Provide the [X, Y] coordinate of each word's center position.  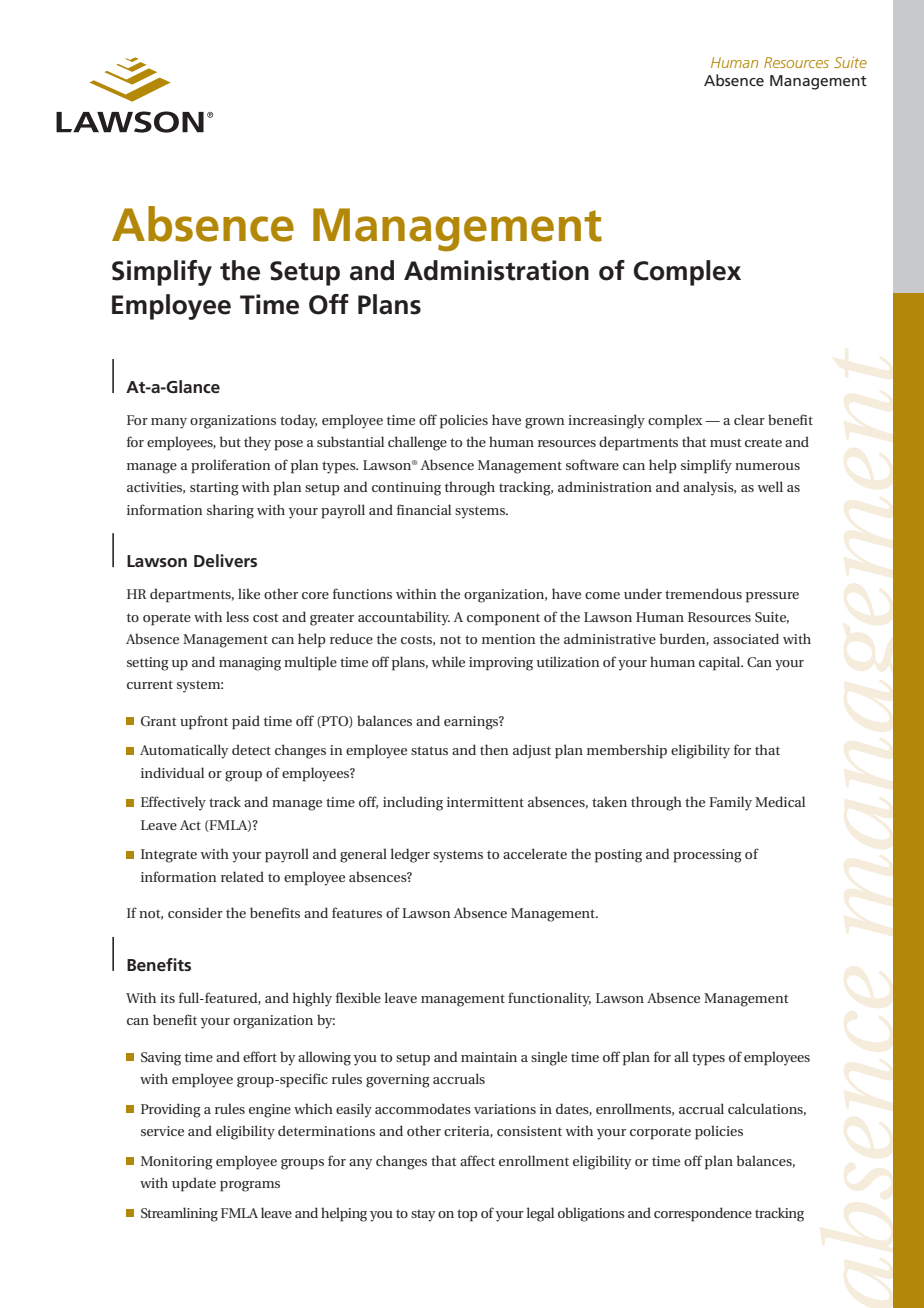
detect [251, 749]
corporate [660, 1133]
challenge [417, 443]
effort [260, 1056]
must [725, 442]
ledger [410, 855]
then [494, 749]
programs [250, 1186]
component [503, 619]
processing [707, 856]
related [242, 876]
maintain [489, 1057]
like [249, 593]
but [230, 441]
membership [627, 751]
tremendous [703, 593]
